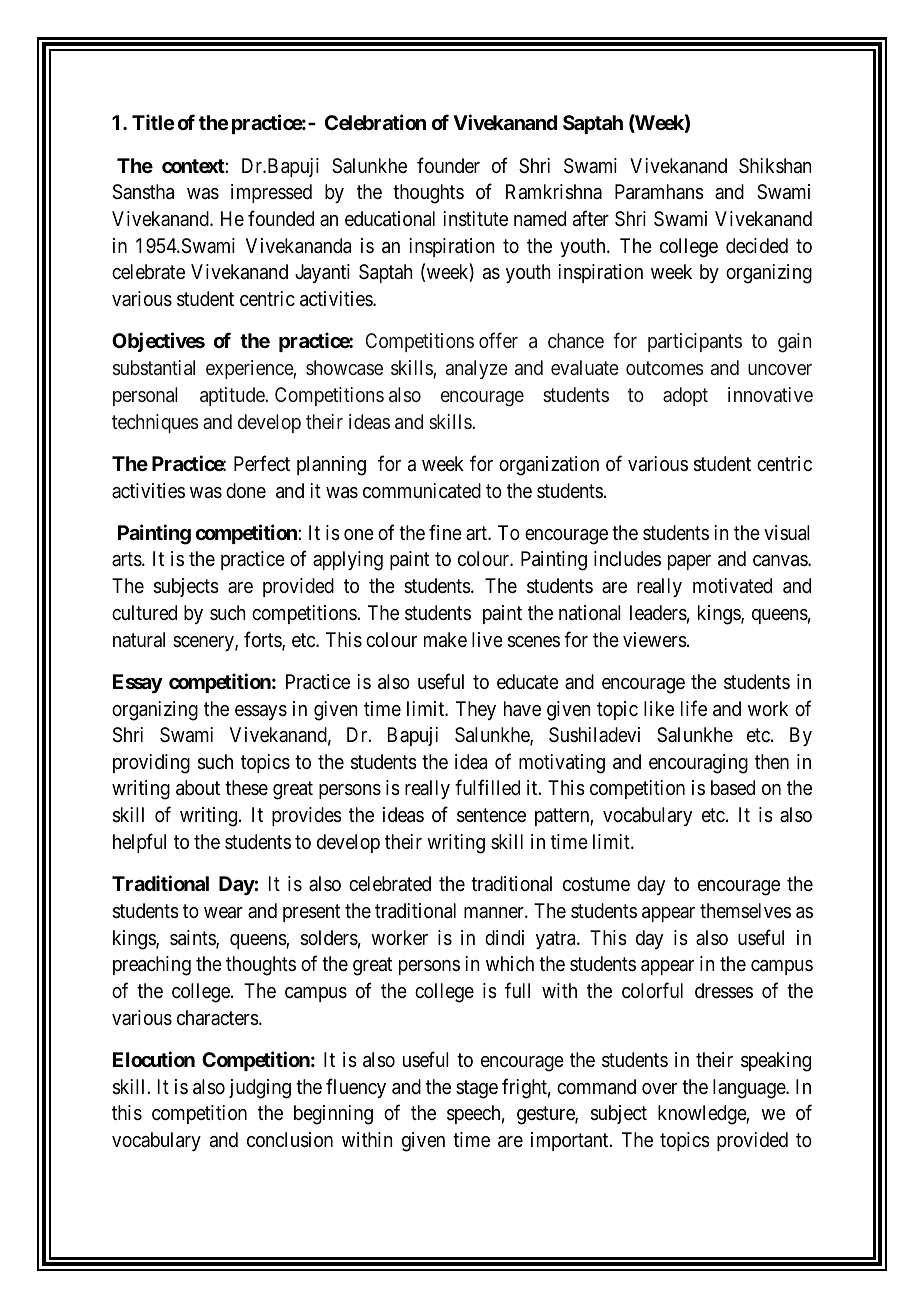 The width and height of the screenshot is (924, 1308). I want to click on judging, so click(260, 1089).
